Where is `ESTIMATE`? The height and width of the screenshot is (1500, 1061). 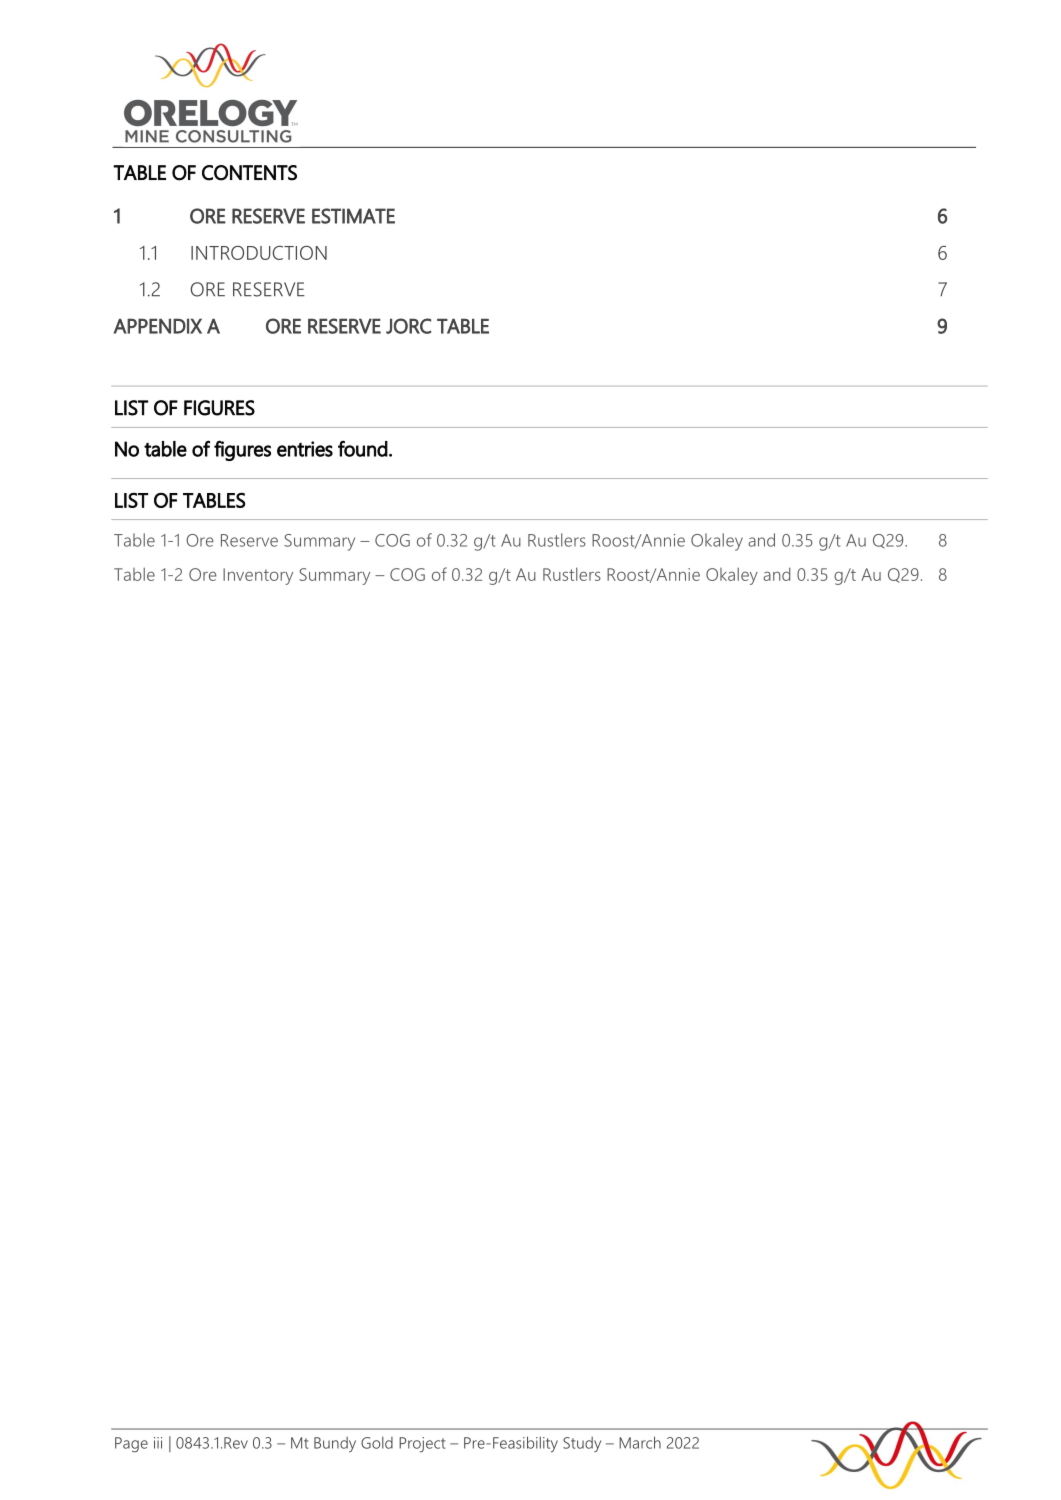 ESTIMATE is located at coordinates (353, 216).
